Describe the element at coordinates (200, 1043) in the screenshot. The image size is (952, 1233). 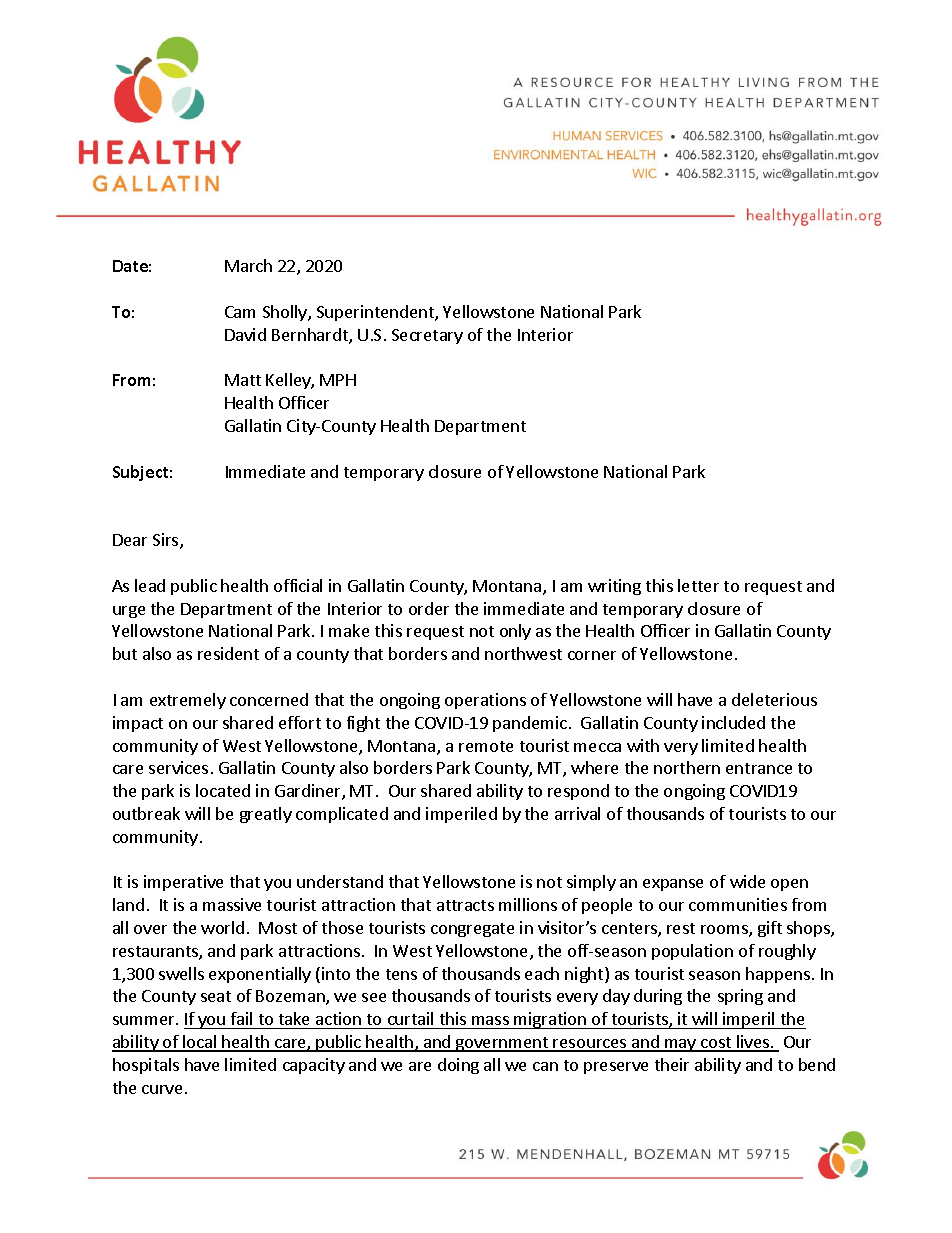
I see `local` at that location.
